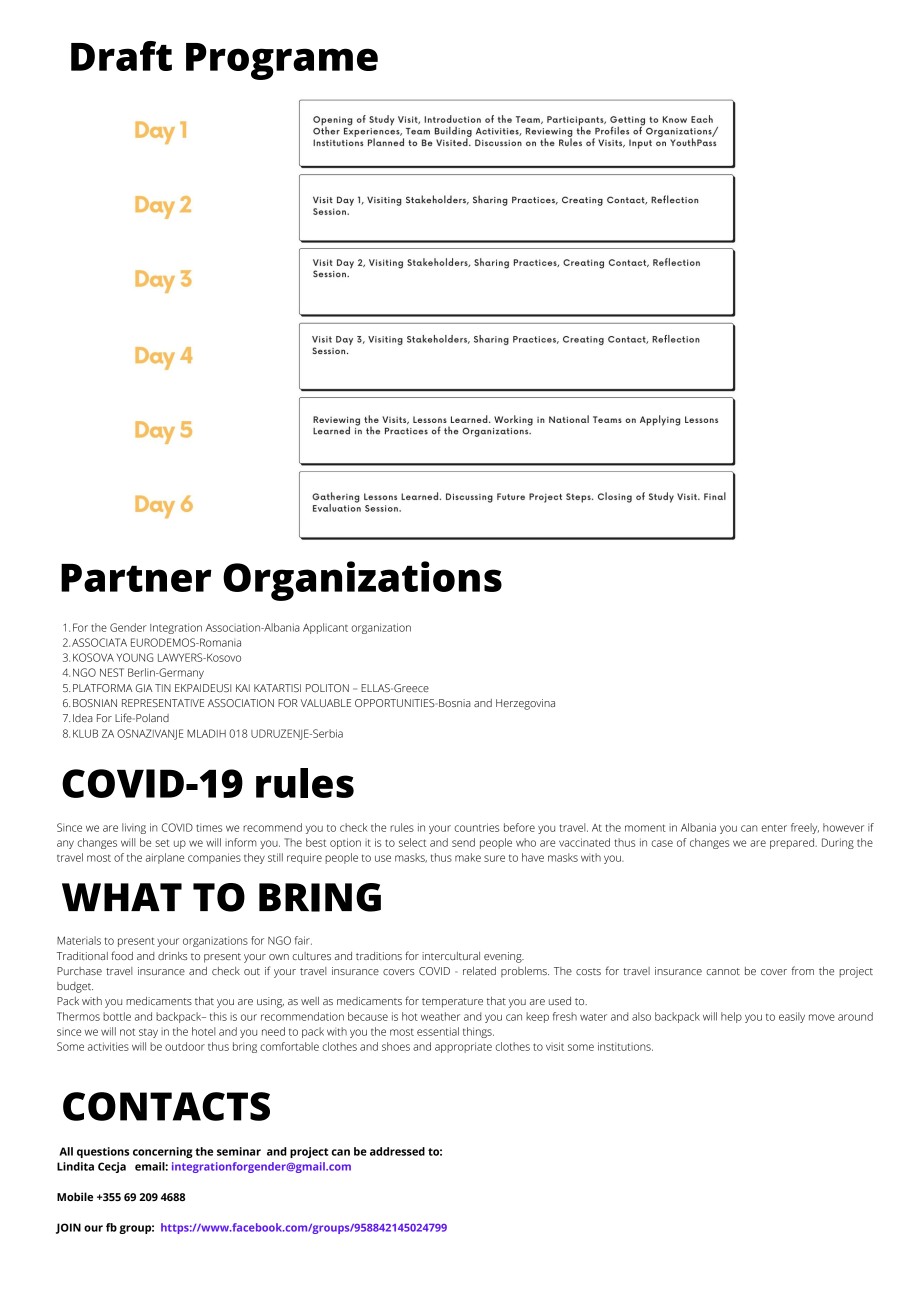 This screenshot has height=1308, width=924. Describe the element at coordinates (525, 704) in the screenshot. I see `Herzegovina` at that location.
